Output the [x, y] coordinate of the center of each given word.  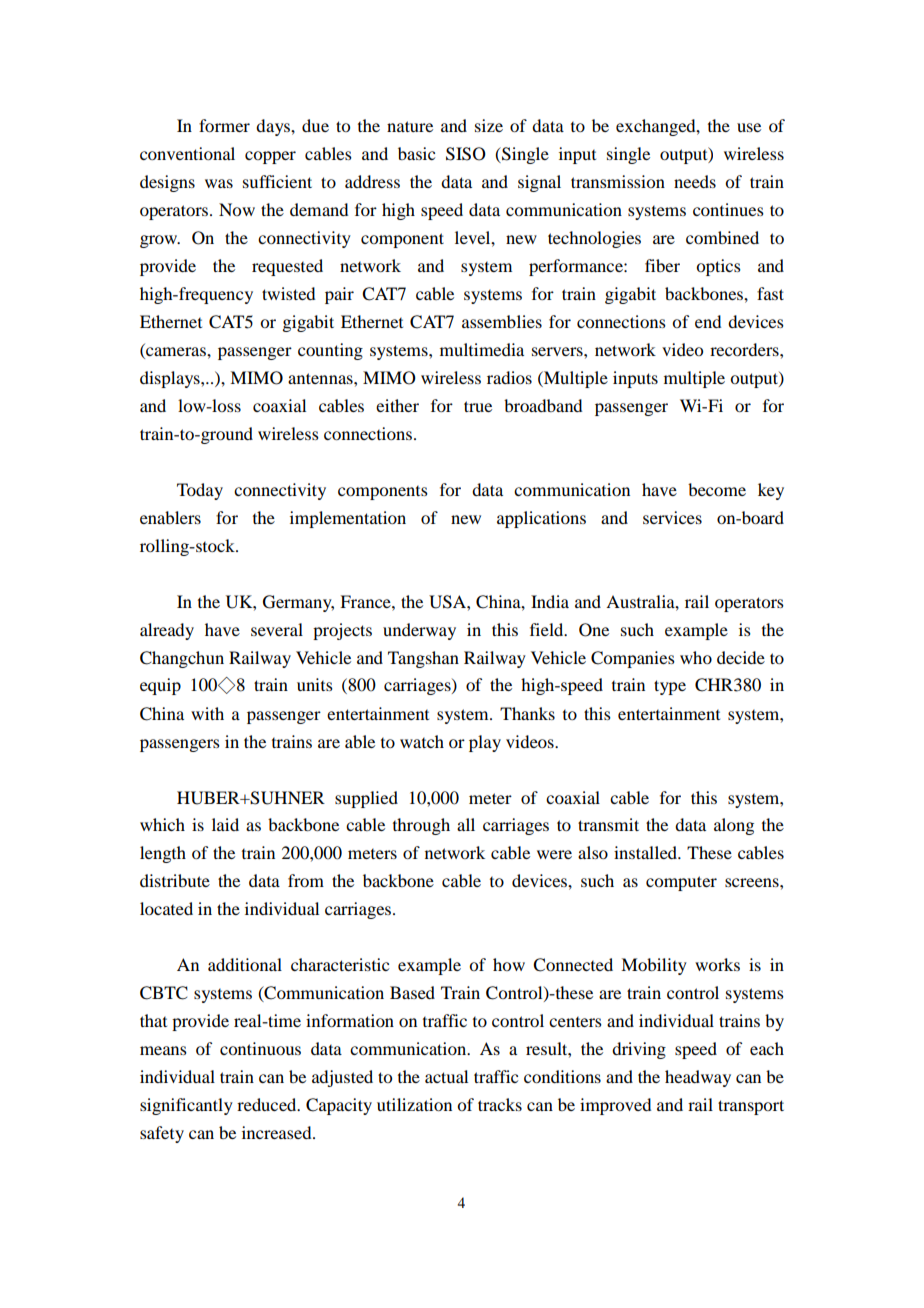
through [421, 826]
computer [681, 883]
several [277, 629]
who [696, 657]
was [219, 183]
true [478, 406]
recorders [745, 349]
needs [695, 181]
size [489, 125]
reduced [268, 1104]
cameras [176, 353]
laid [225, 824]
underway [419, 631]
